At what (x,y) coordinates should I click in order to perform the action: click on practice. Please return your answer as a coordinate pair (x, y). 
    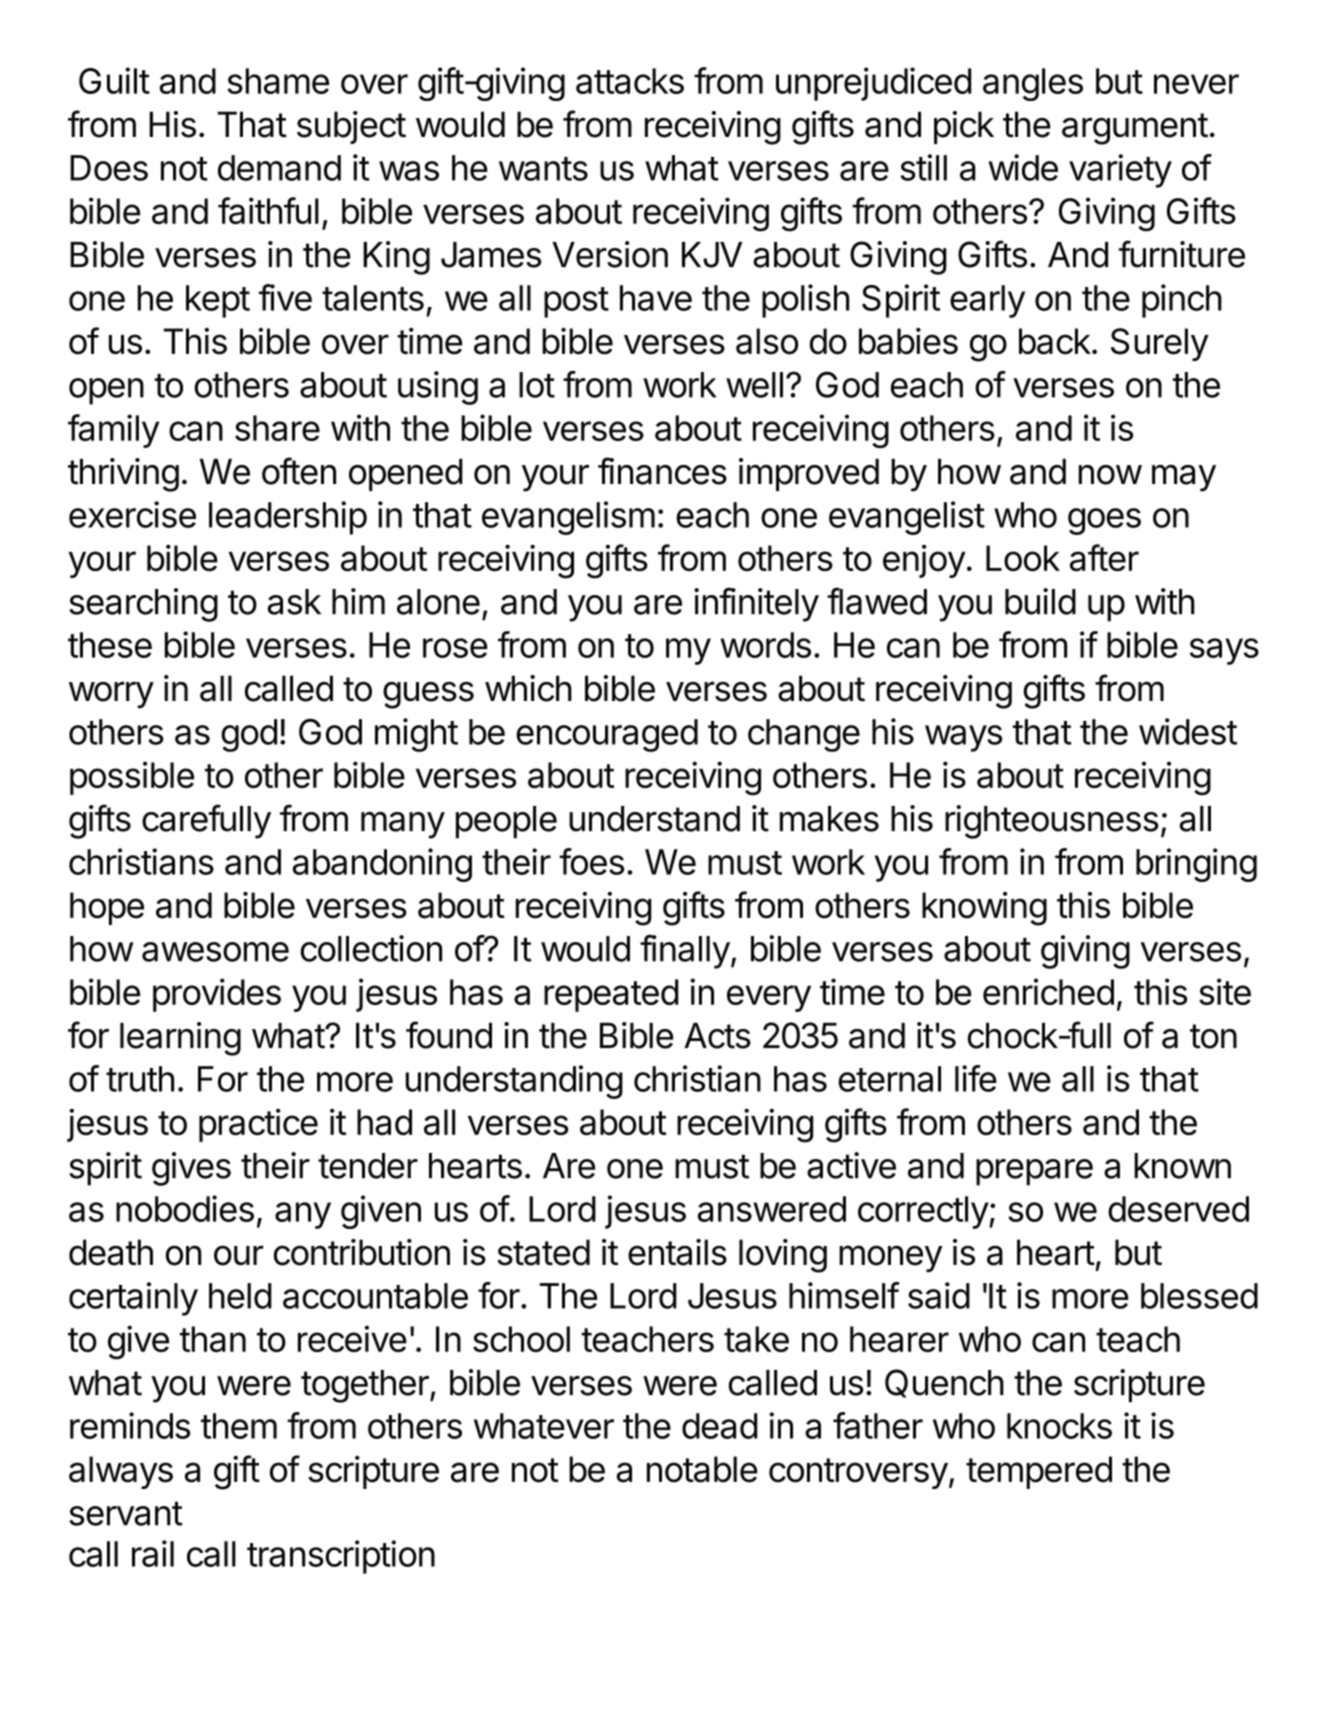
    Looking at the image, I should click on (258, 1125).
